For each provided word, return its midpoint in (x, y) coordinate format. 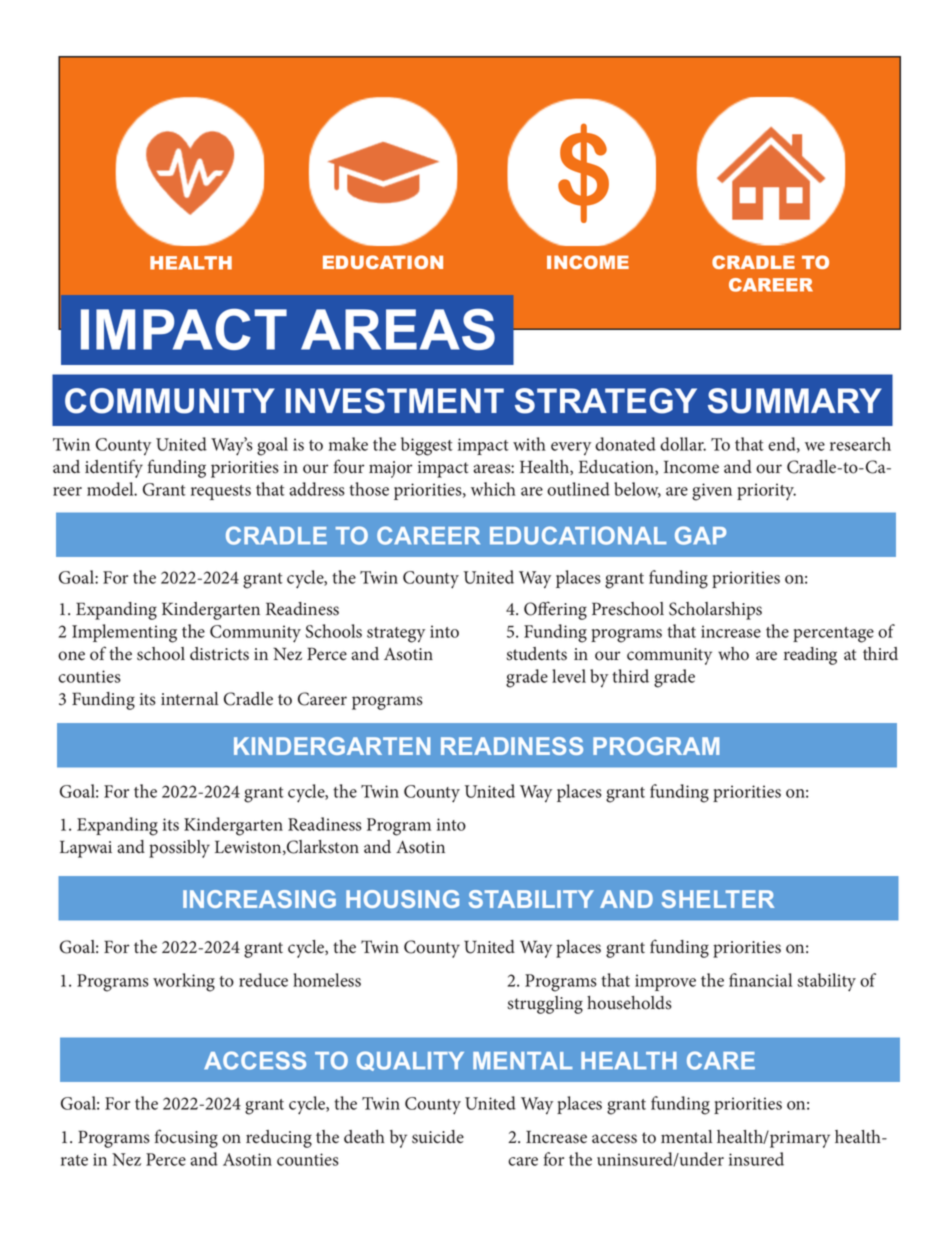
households (629, 1003)
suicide (438, 1137)
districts (219, 654)
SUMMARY (795, 401)
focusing (186, 1138)
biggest (427, 446)
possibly (179, 849)
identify (114, 468)
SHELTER (718, 899)
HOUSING (402, 899)
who (733, 654)
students (536, 654)
